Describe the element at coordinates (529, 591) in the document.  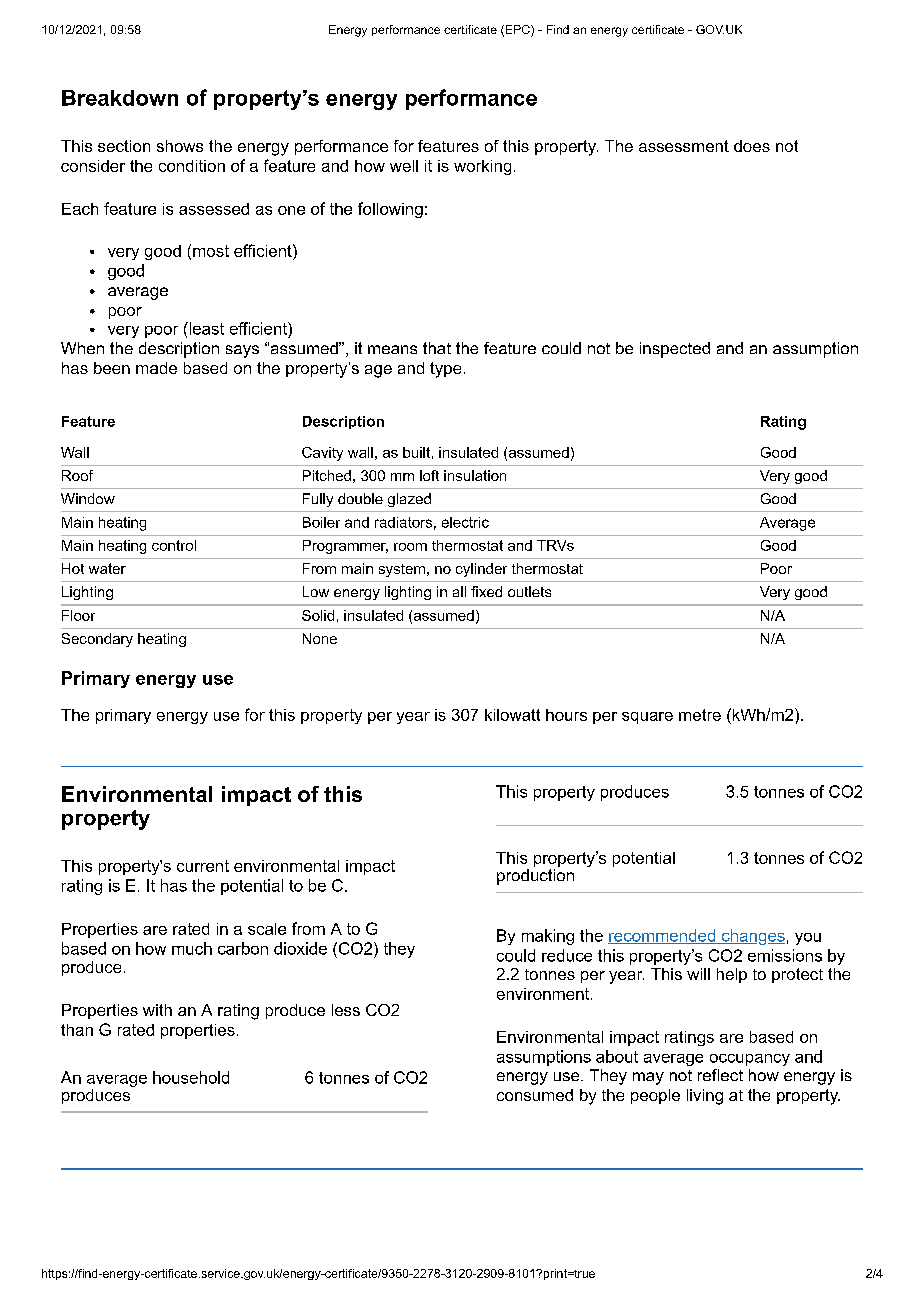
I see `outlets` at that location.
